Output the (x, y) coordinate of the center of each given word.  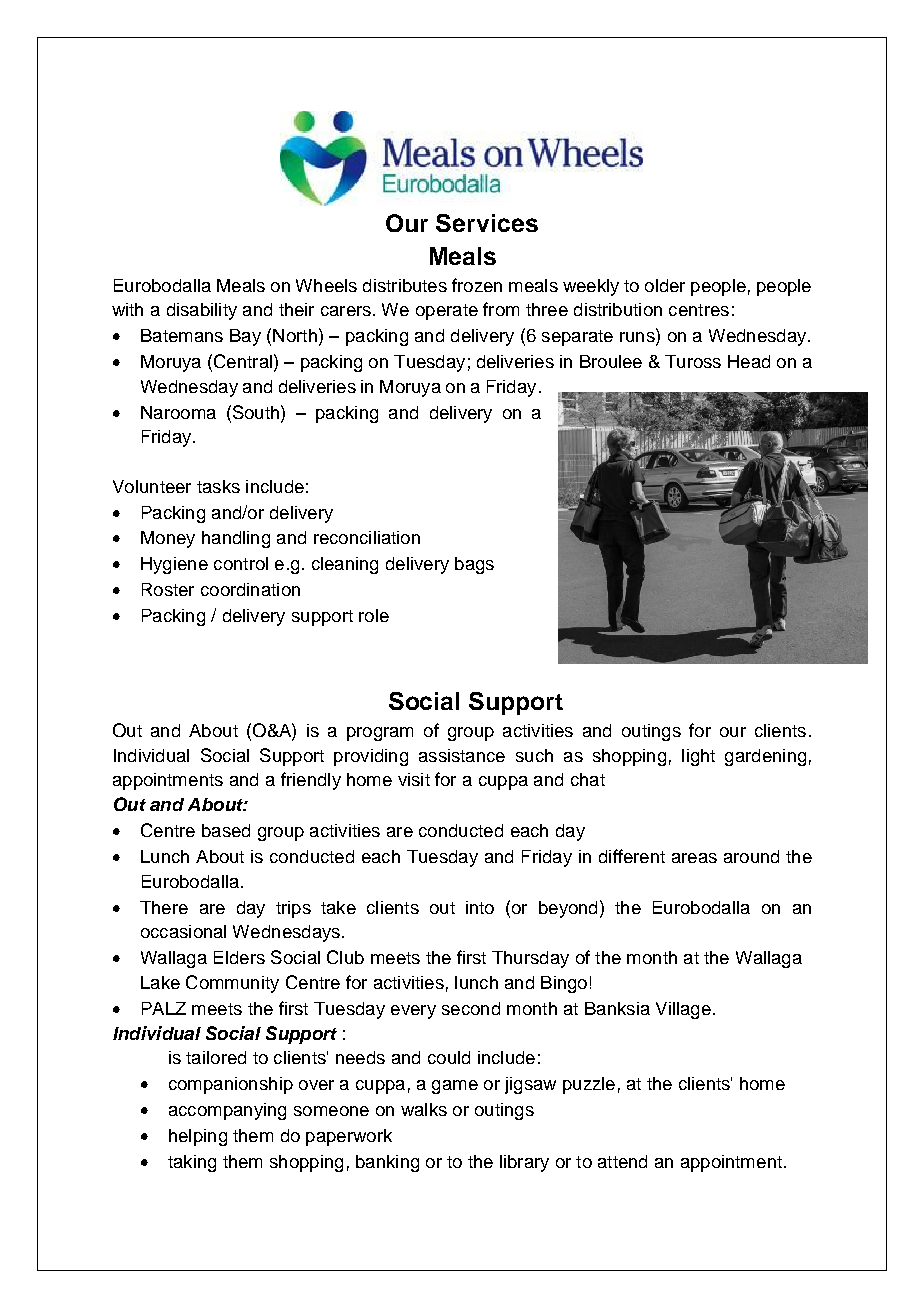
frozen (477, 285)
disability (202, 311)
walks (424, 1109)
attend (622, 1161)
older (665, 285)
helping (198, 1137)
